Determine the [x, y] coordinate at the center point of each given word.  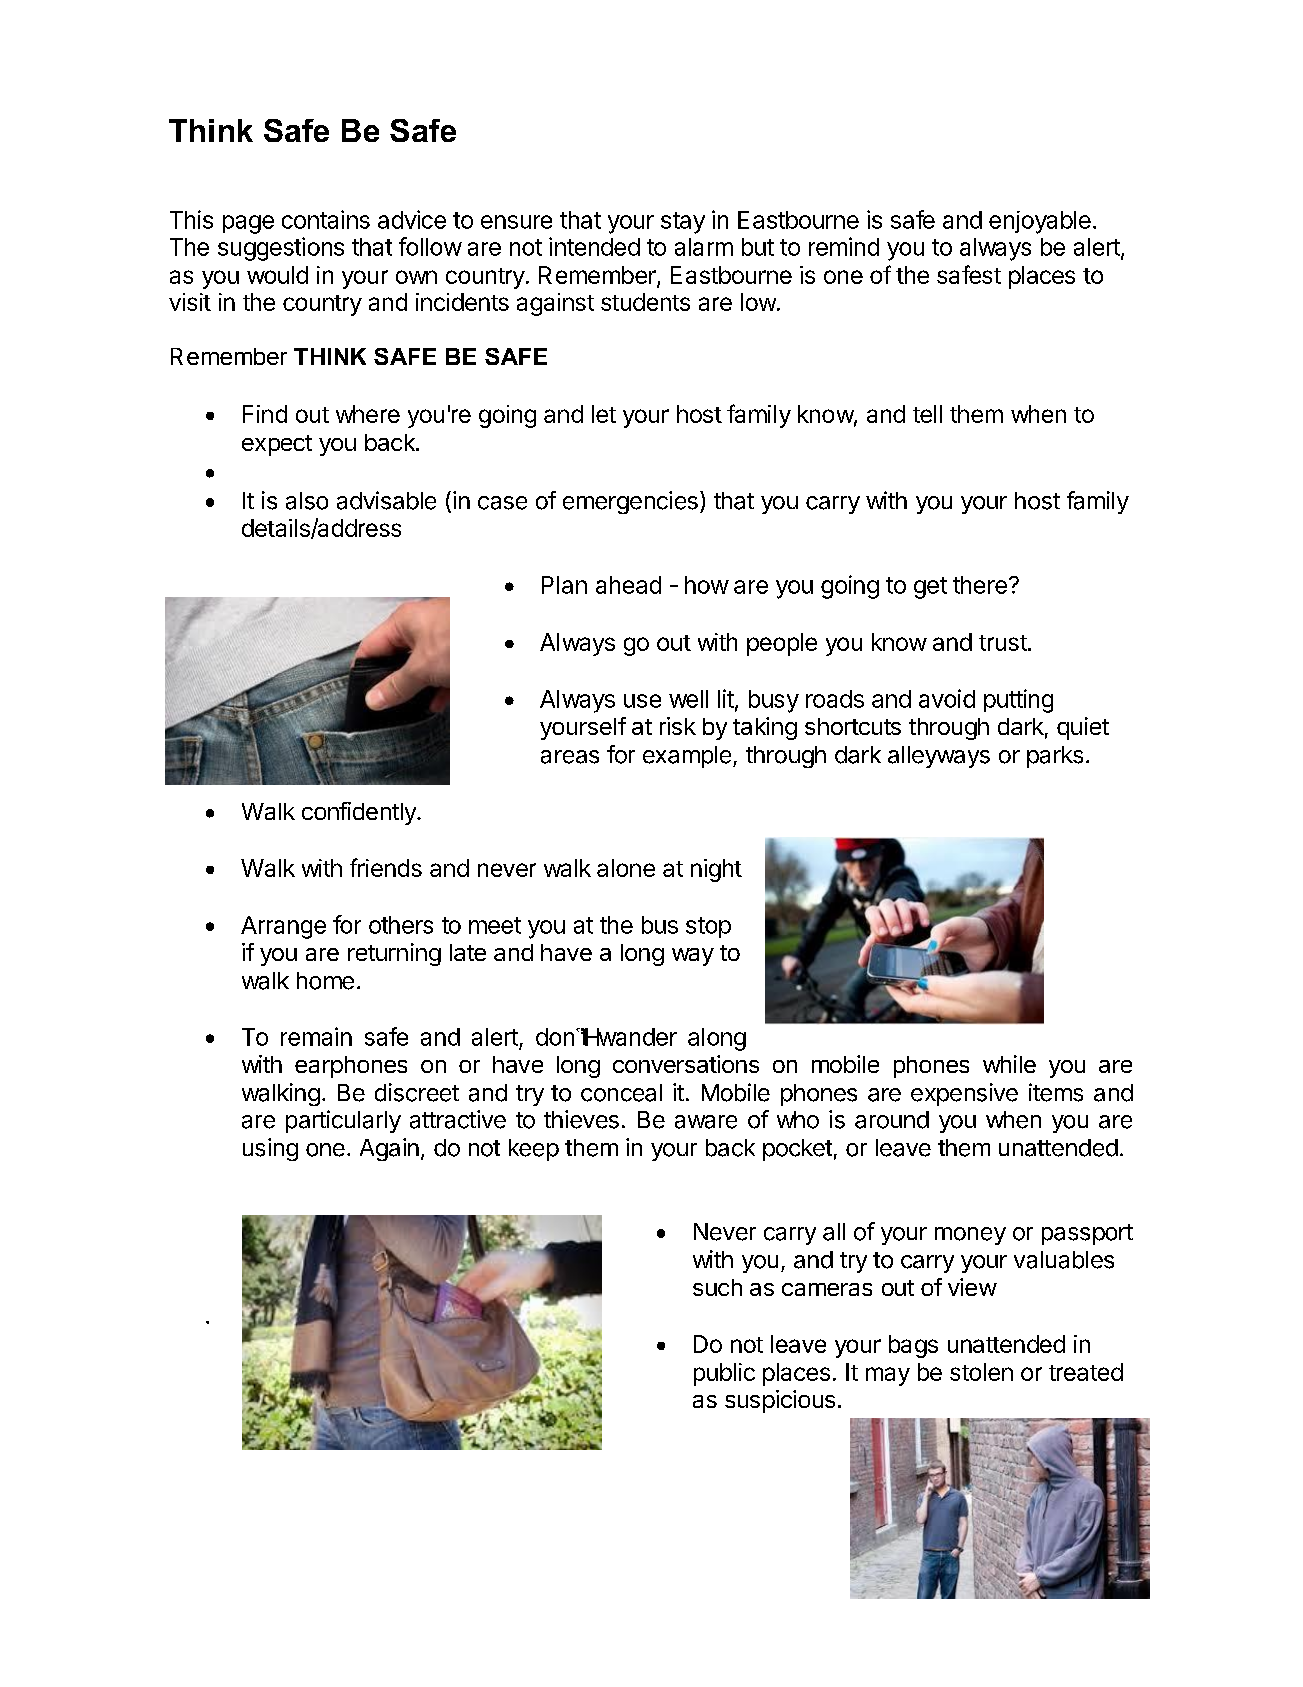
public [724, 1374]
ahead [628, 585]
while [1009, 1064]
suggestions [281, 249]
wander [636, 1037]
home [325, 981]
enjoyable [1040, 222]
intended [594, 246]
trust [1004, 643]
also [307, 501]
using [270, 1149]
